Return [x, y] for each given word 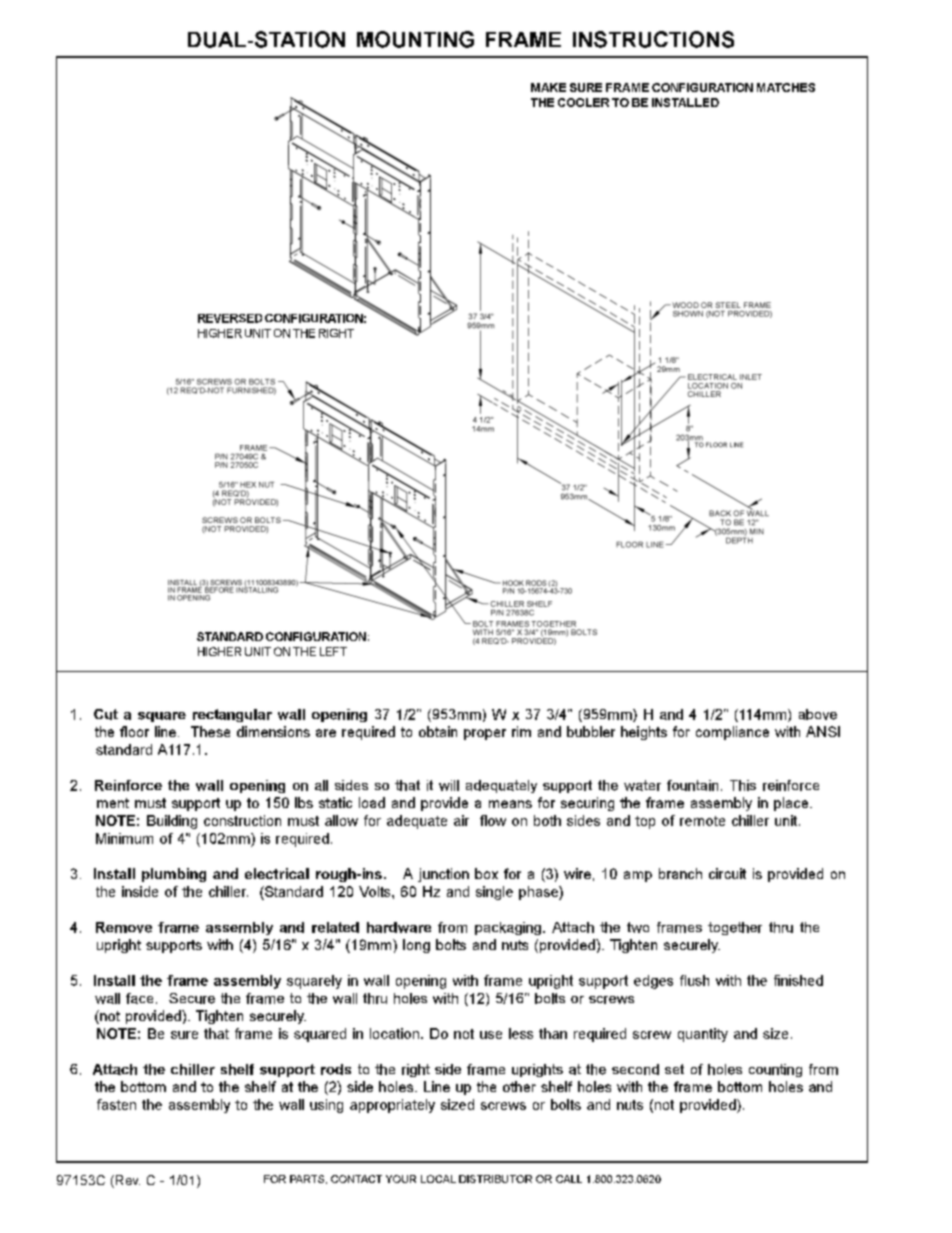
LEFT [333, 651]
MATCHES [786, 87]
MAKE [548, 87]
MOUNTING [415, 39]
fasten [116, 1104]
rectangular [232, 715]
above [818, 714]
